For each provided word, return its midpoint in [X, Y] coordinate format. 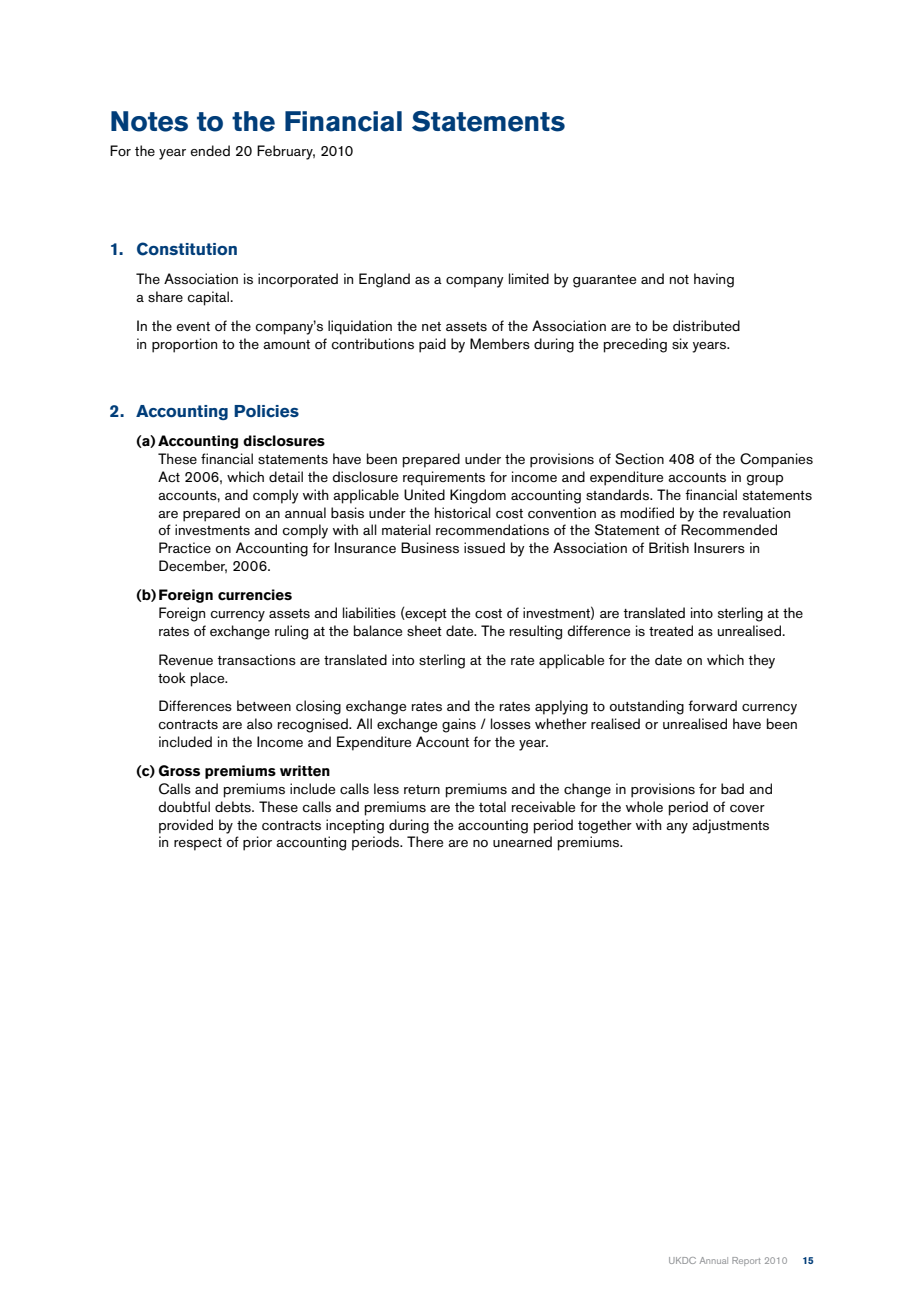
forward [712, 705]
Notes [149, 121]
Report [746, 1261]
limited [529, 278]
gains [459, 725]
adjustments [730, 826]
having [714, 280]
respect [198, 844]
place [209, 679]
